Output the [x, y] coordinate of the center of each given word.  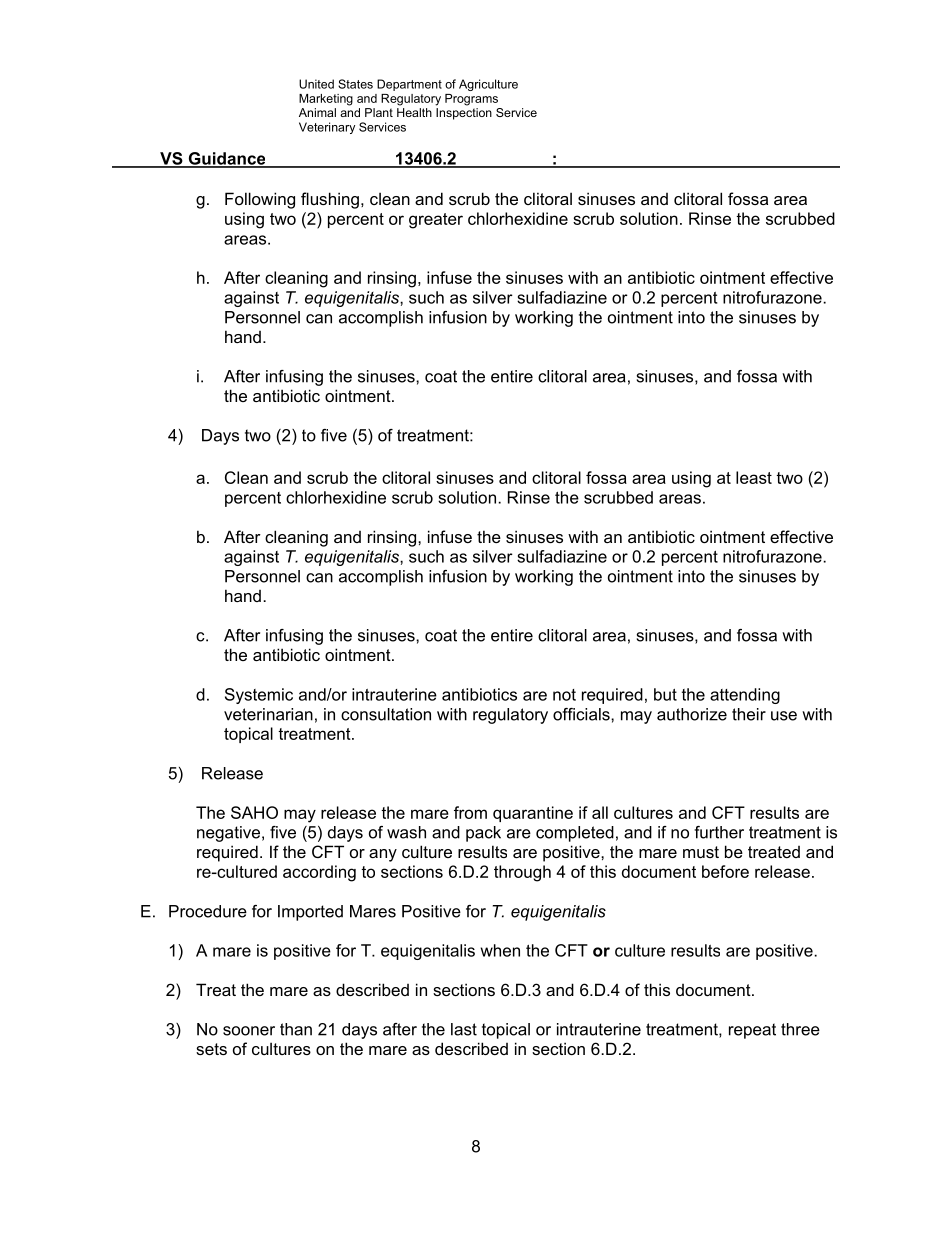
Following [260, 200]
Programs [471, 100]
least [754, 477]
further [719, 832]
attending [745, 696]
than [296, 1029]
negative [228, 834]
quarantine [533, 814]
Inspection [464, 114]
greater [436, 221]
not [564, 695]
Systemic [259, 696]
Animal [317, 112]
